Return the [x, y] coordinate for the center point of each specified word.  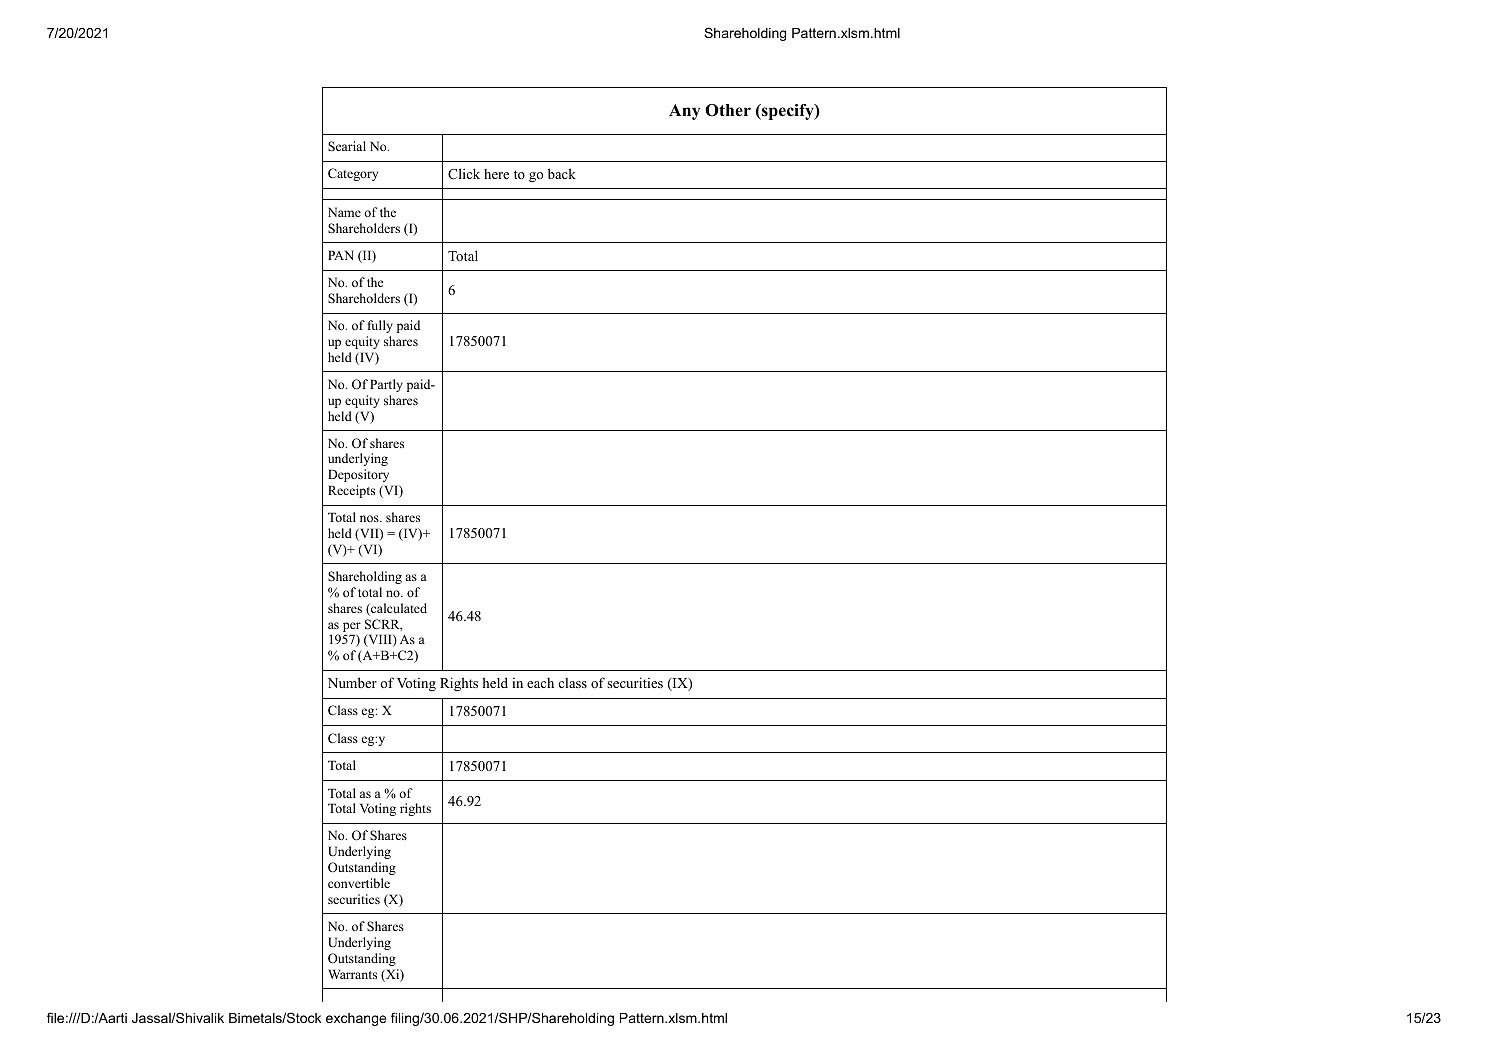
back [562, 173]
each [540, 683]
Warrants [352, 974]
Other [728, 110]
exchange [356, 1019]
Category [353, 174]
